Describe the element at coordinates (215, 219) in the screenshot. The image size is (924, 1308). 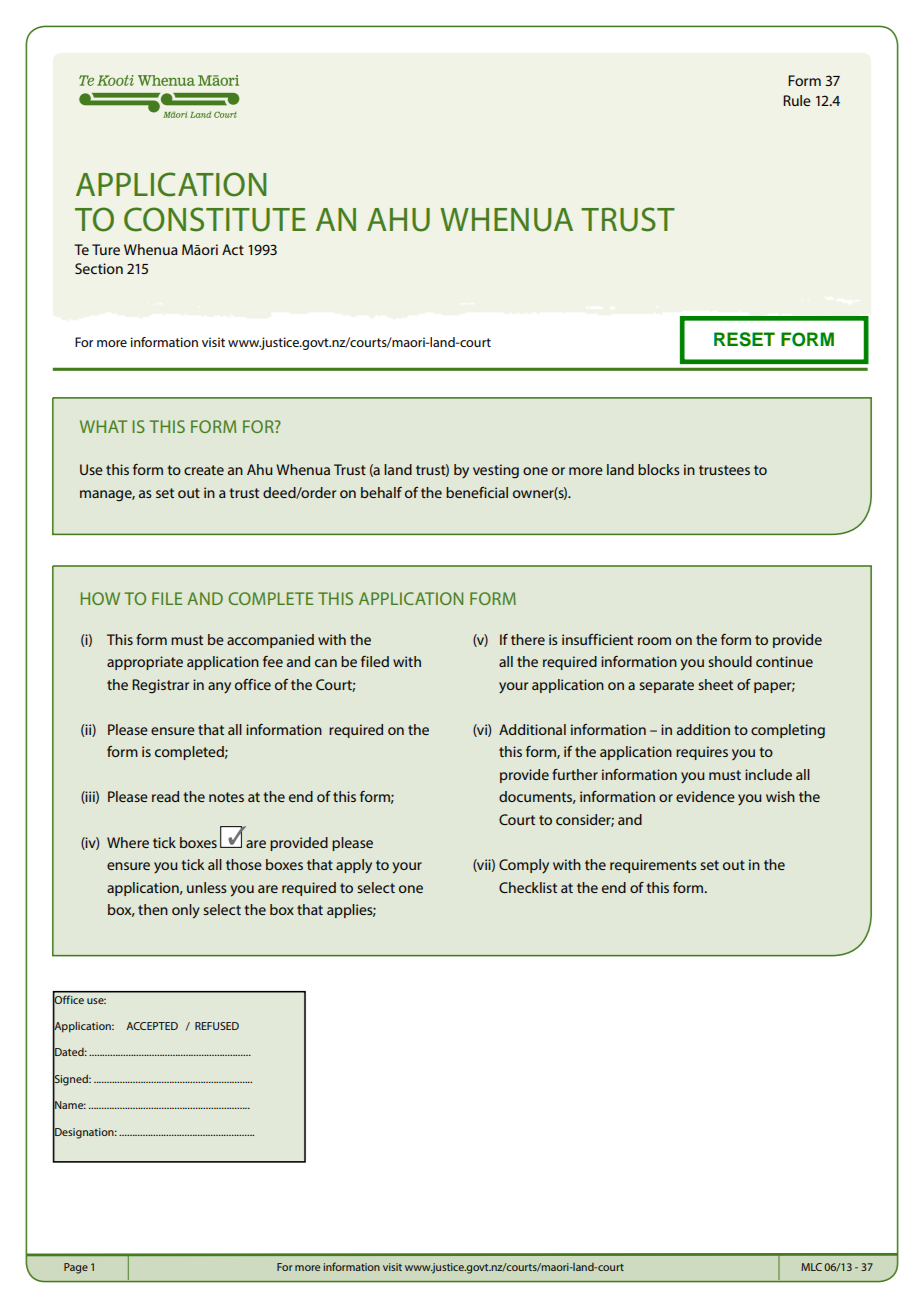
I see `CONSTITUTE` at that location.
